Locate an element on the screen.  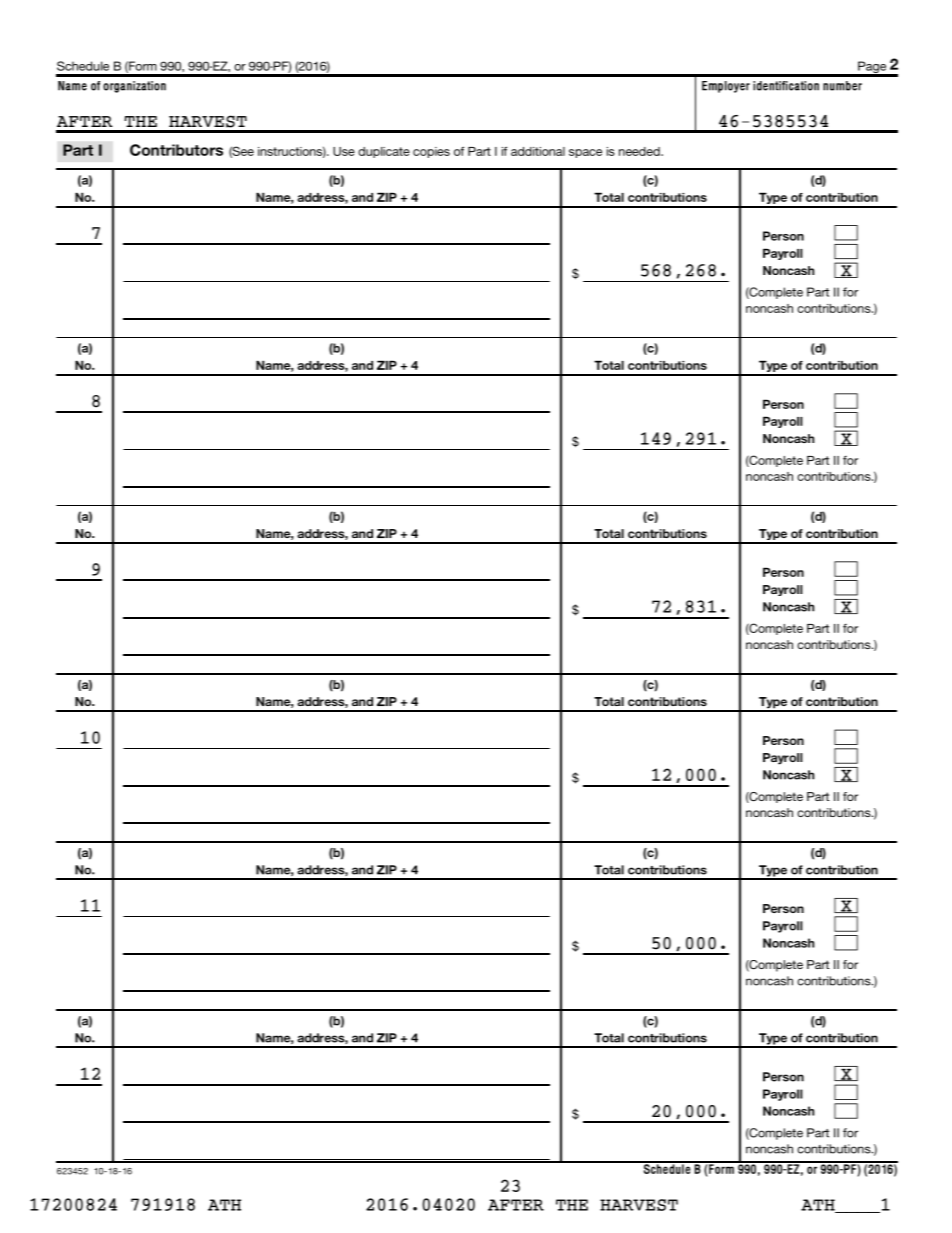
Contributors is located at coordinates (176, 150).
